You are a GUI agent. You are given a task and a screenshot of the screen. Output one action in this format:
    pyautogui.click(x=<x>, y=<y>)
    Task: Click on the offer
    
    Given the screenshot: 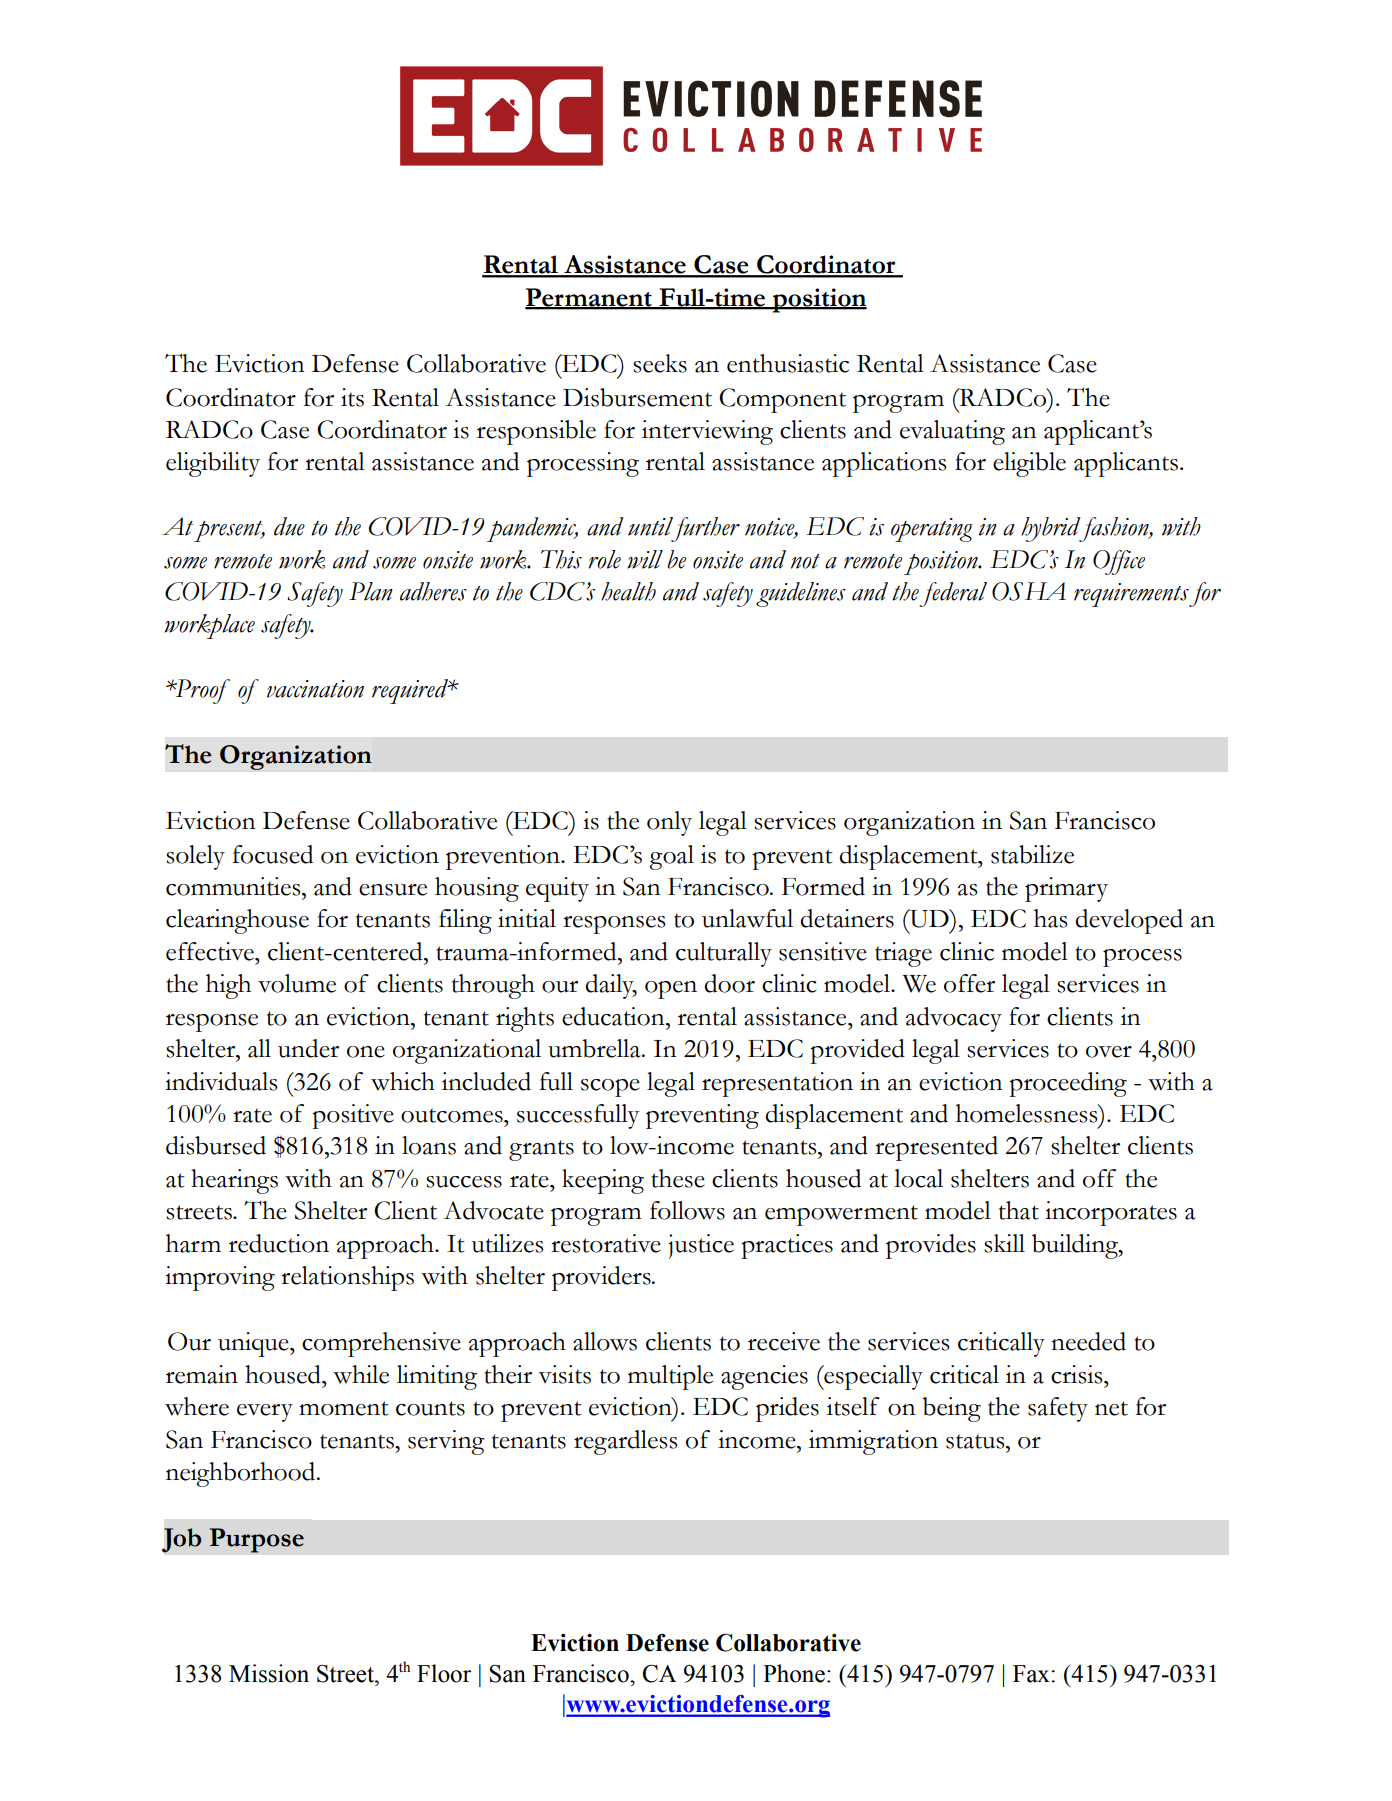 What is the action you would take?
    pyautogui.click(x=969, y=983)
